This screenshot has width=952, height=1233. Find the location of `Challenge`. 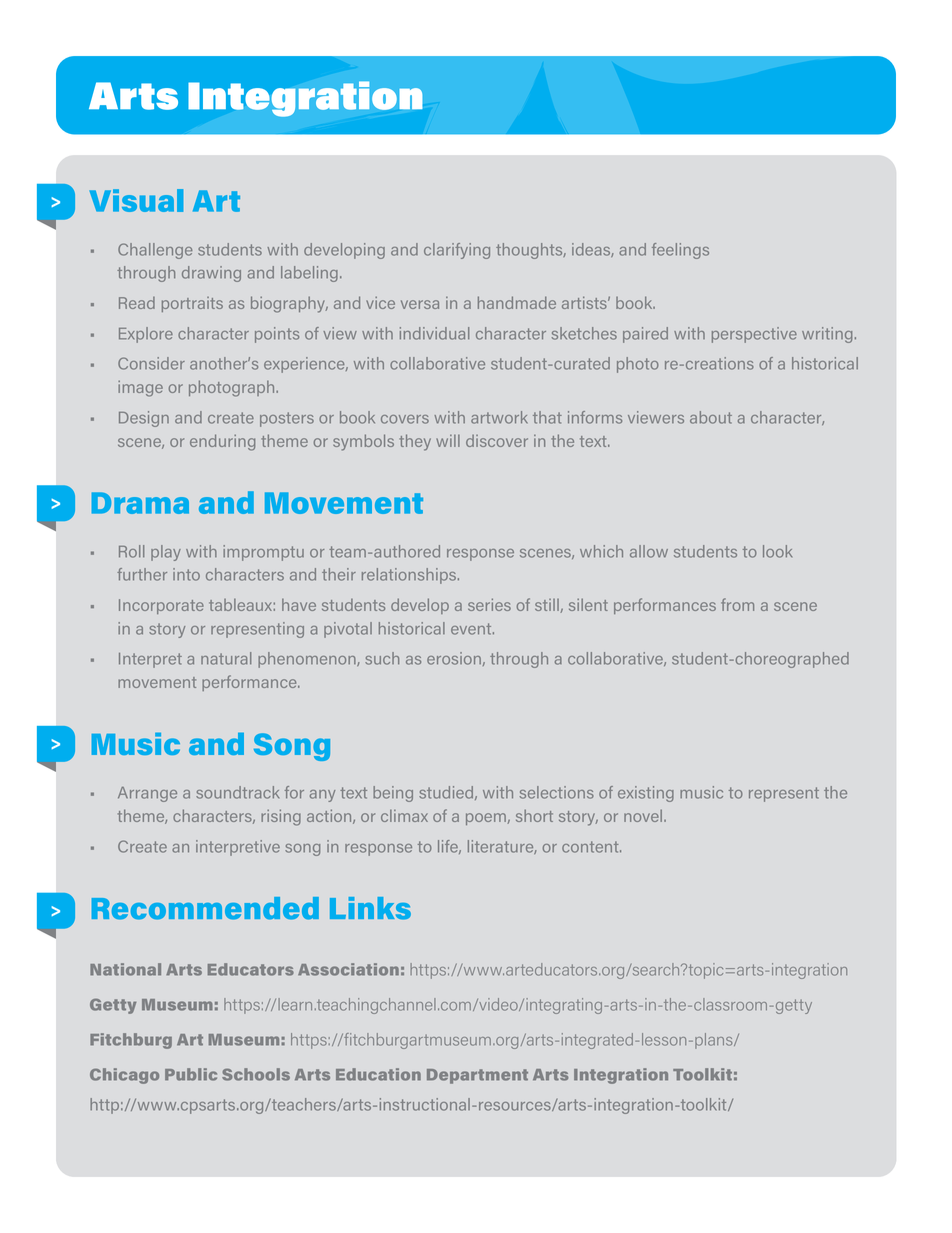

Challenge is located at coordinates (155, 251).
